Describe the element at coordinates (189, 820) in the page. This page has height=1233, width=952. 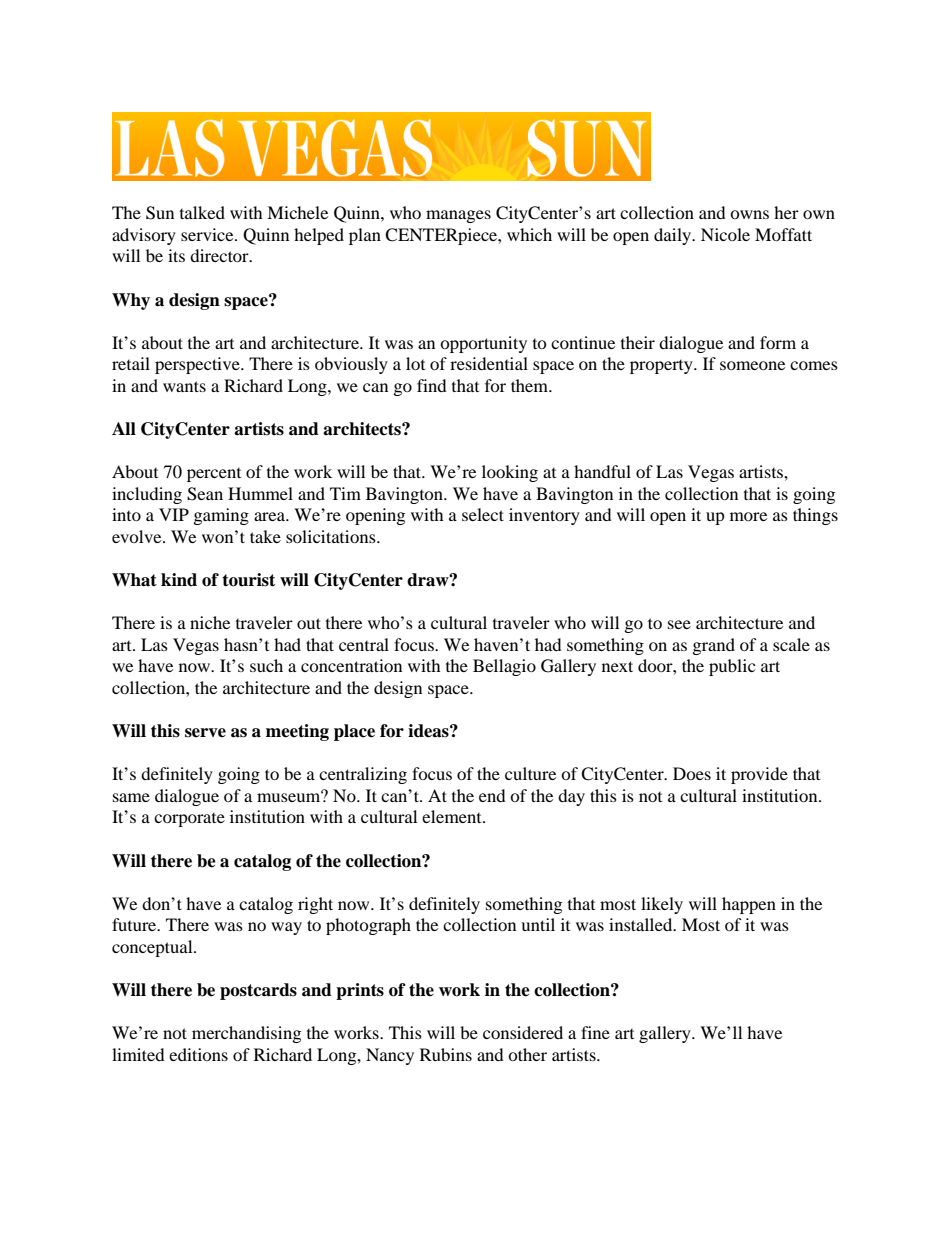
I see `corporate` at that location.
